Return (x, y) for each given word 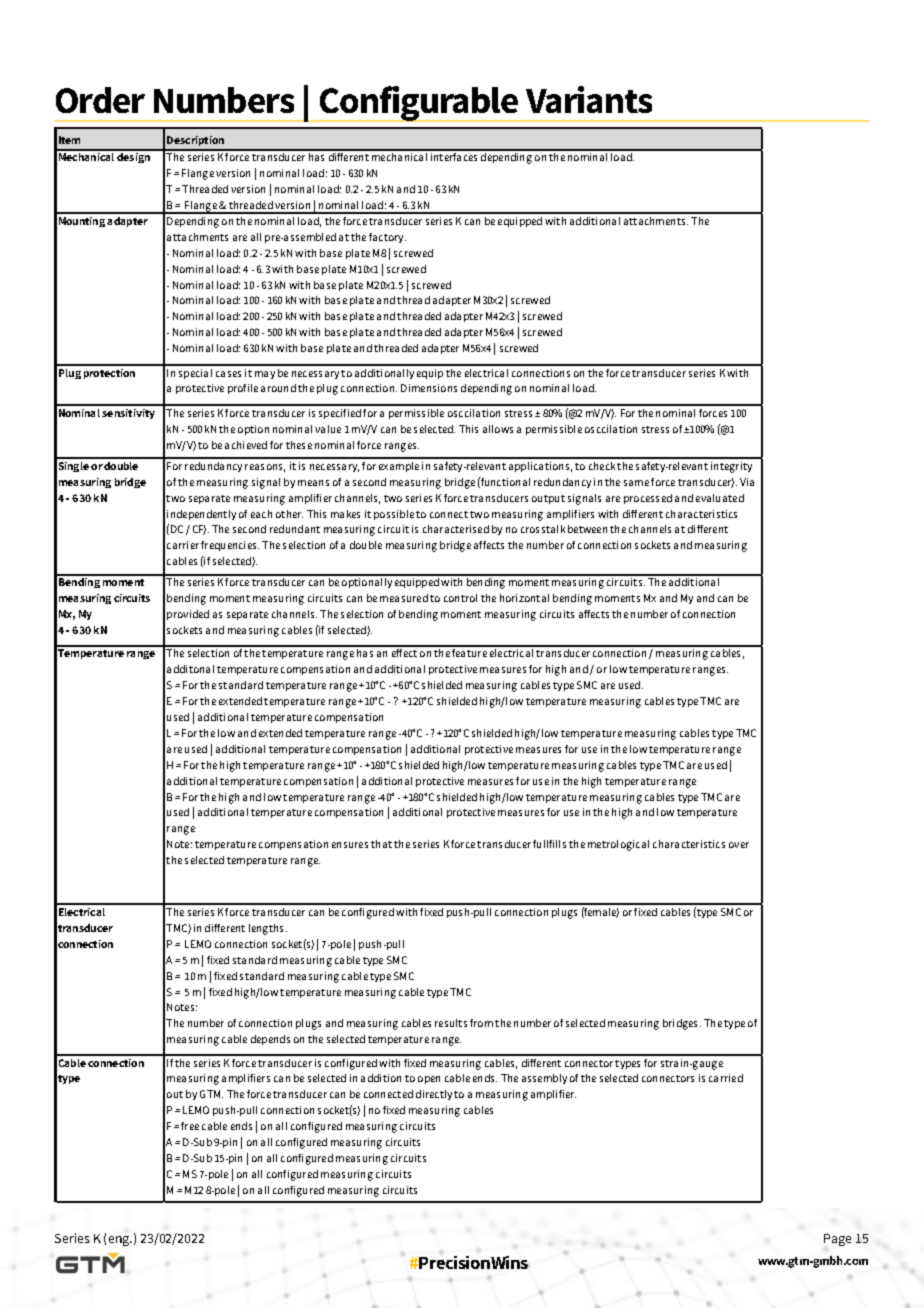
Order (100, 100)
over (739, 845)
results (451, 1023)
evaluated (720, 498)
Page (837, 1240)
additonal (190, 669)
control (460, 598)
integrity (731, 467)
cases (228, 374)
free (190, 1126)
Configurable (419, 104)
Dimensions (429, 388)
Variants (589, 99)
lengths (268, 929)
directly (434, 1095)
